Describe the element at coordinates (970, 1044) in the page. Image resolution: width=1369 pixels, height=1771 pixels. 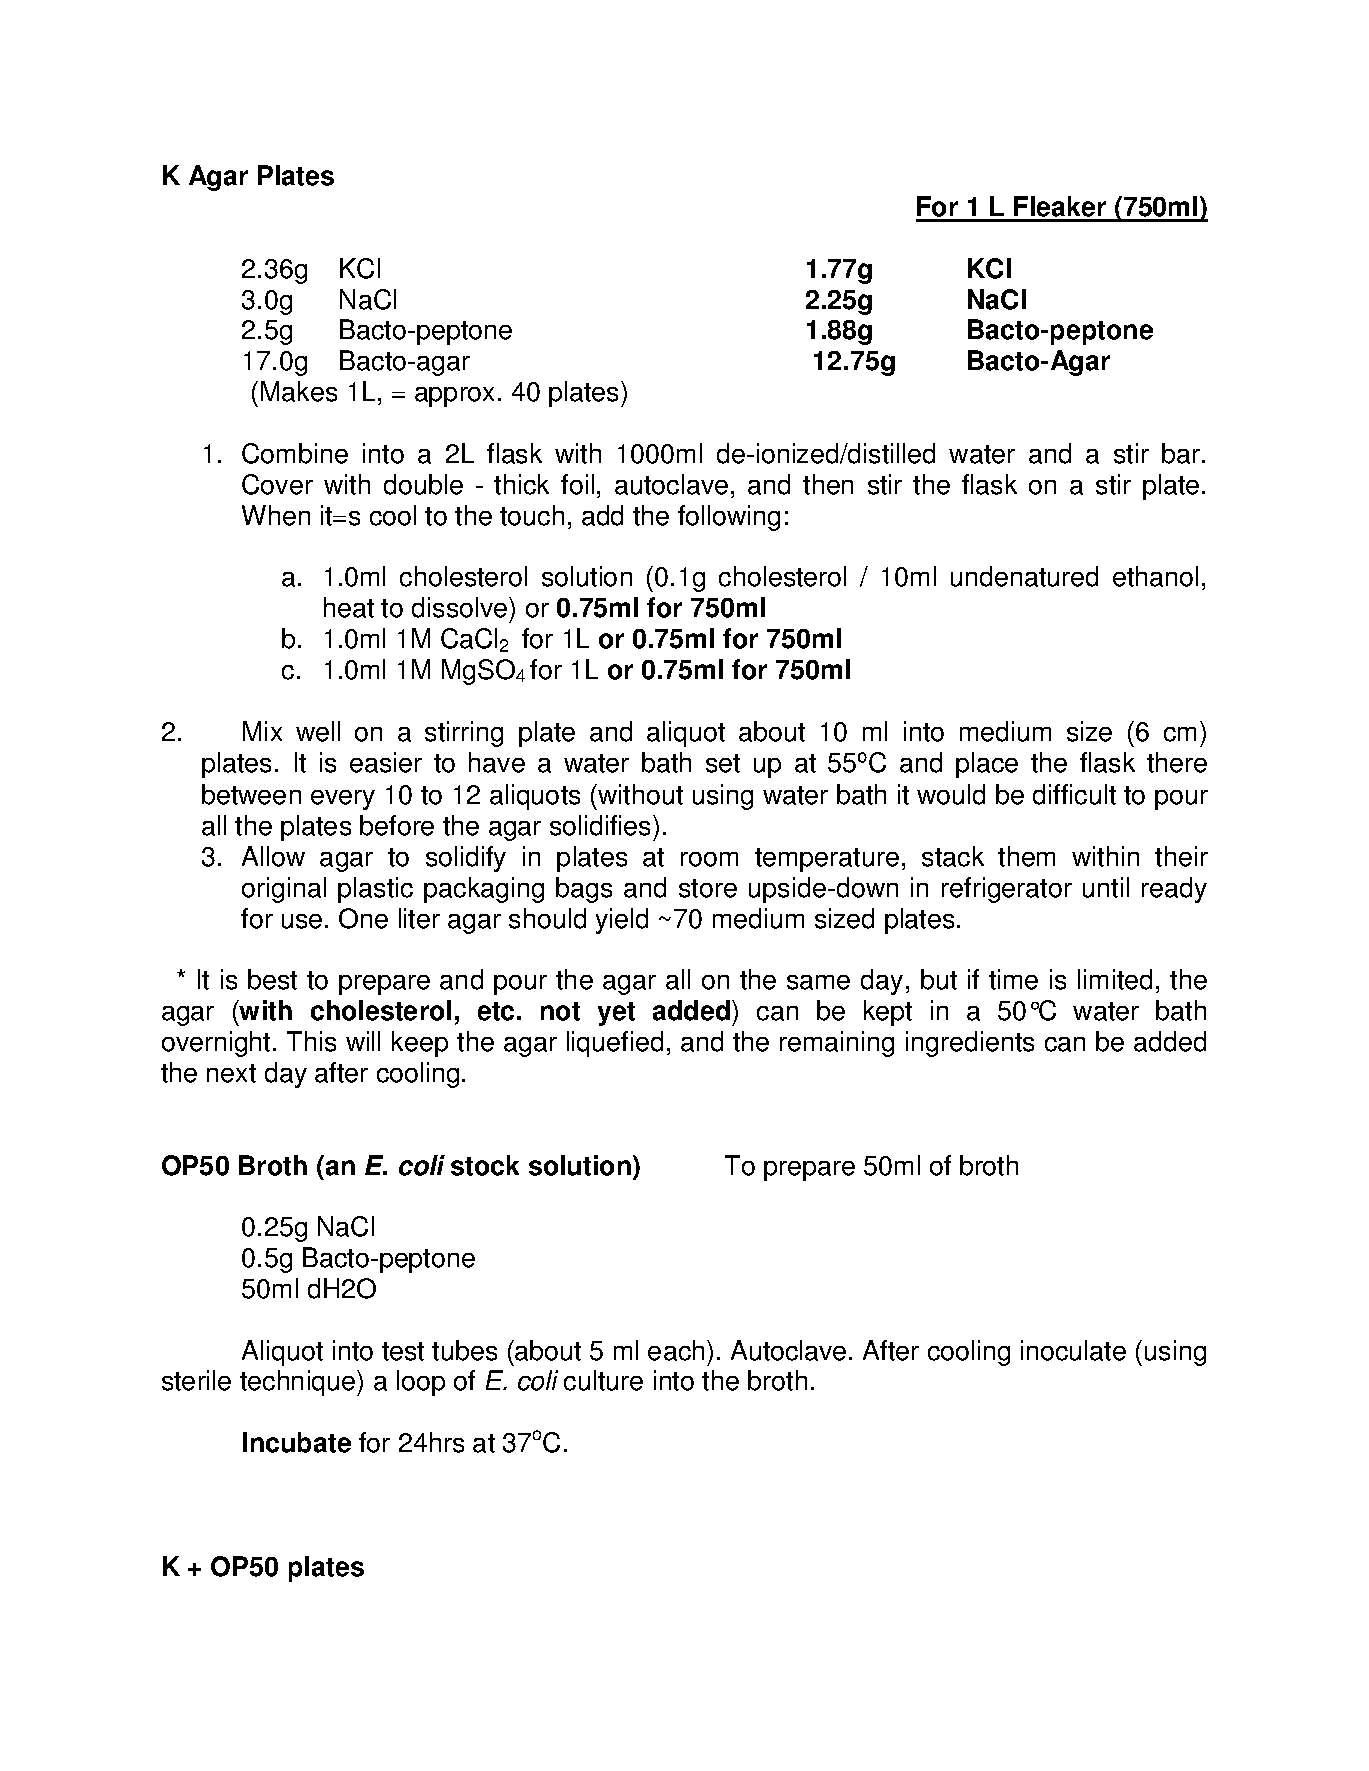
I see `ingredients` at that location.
